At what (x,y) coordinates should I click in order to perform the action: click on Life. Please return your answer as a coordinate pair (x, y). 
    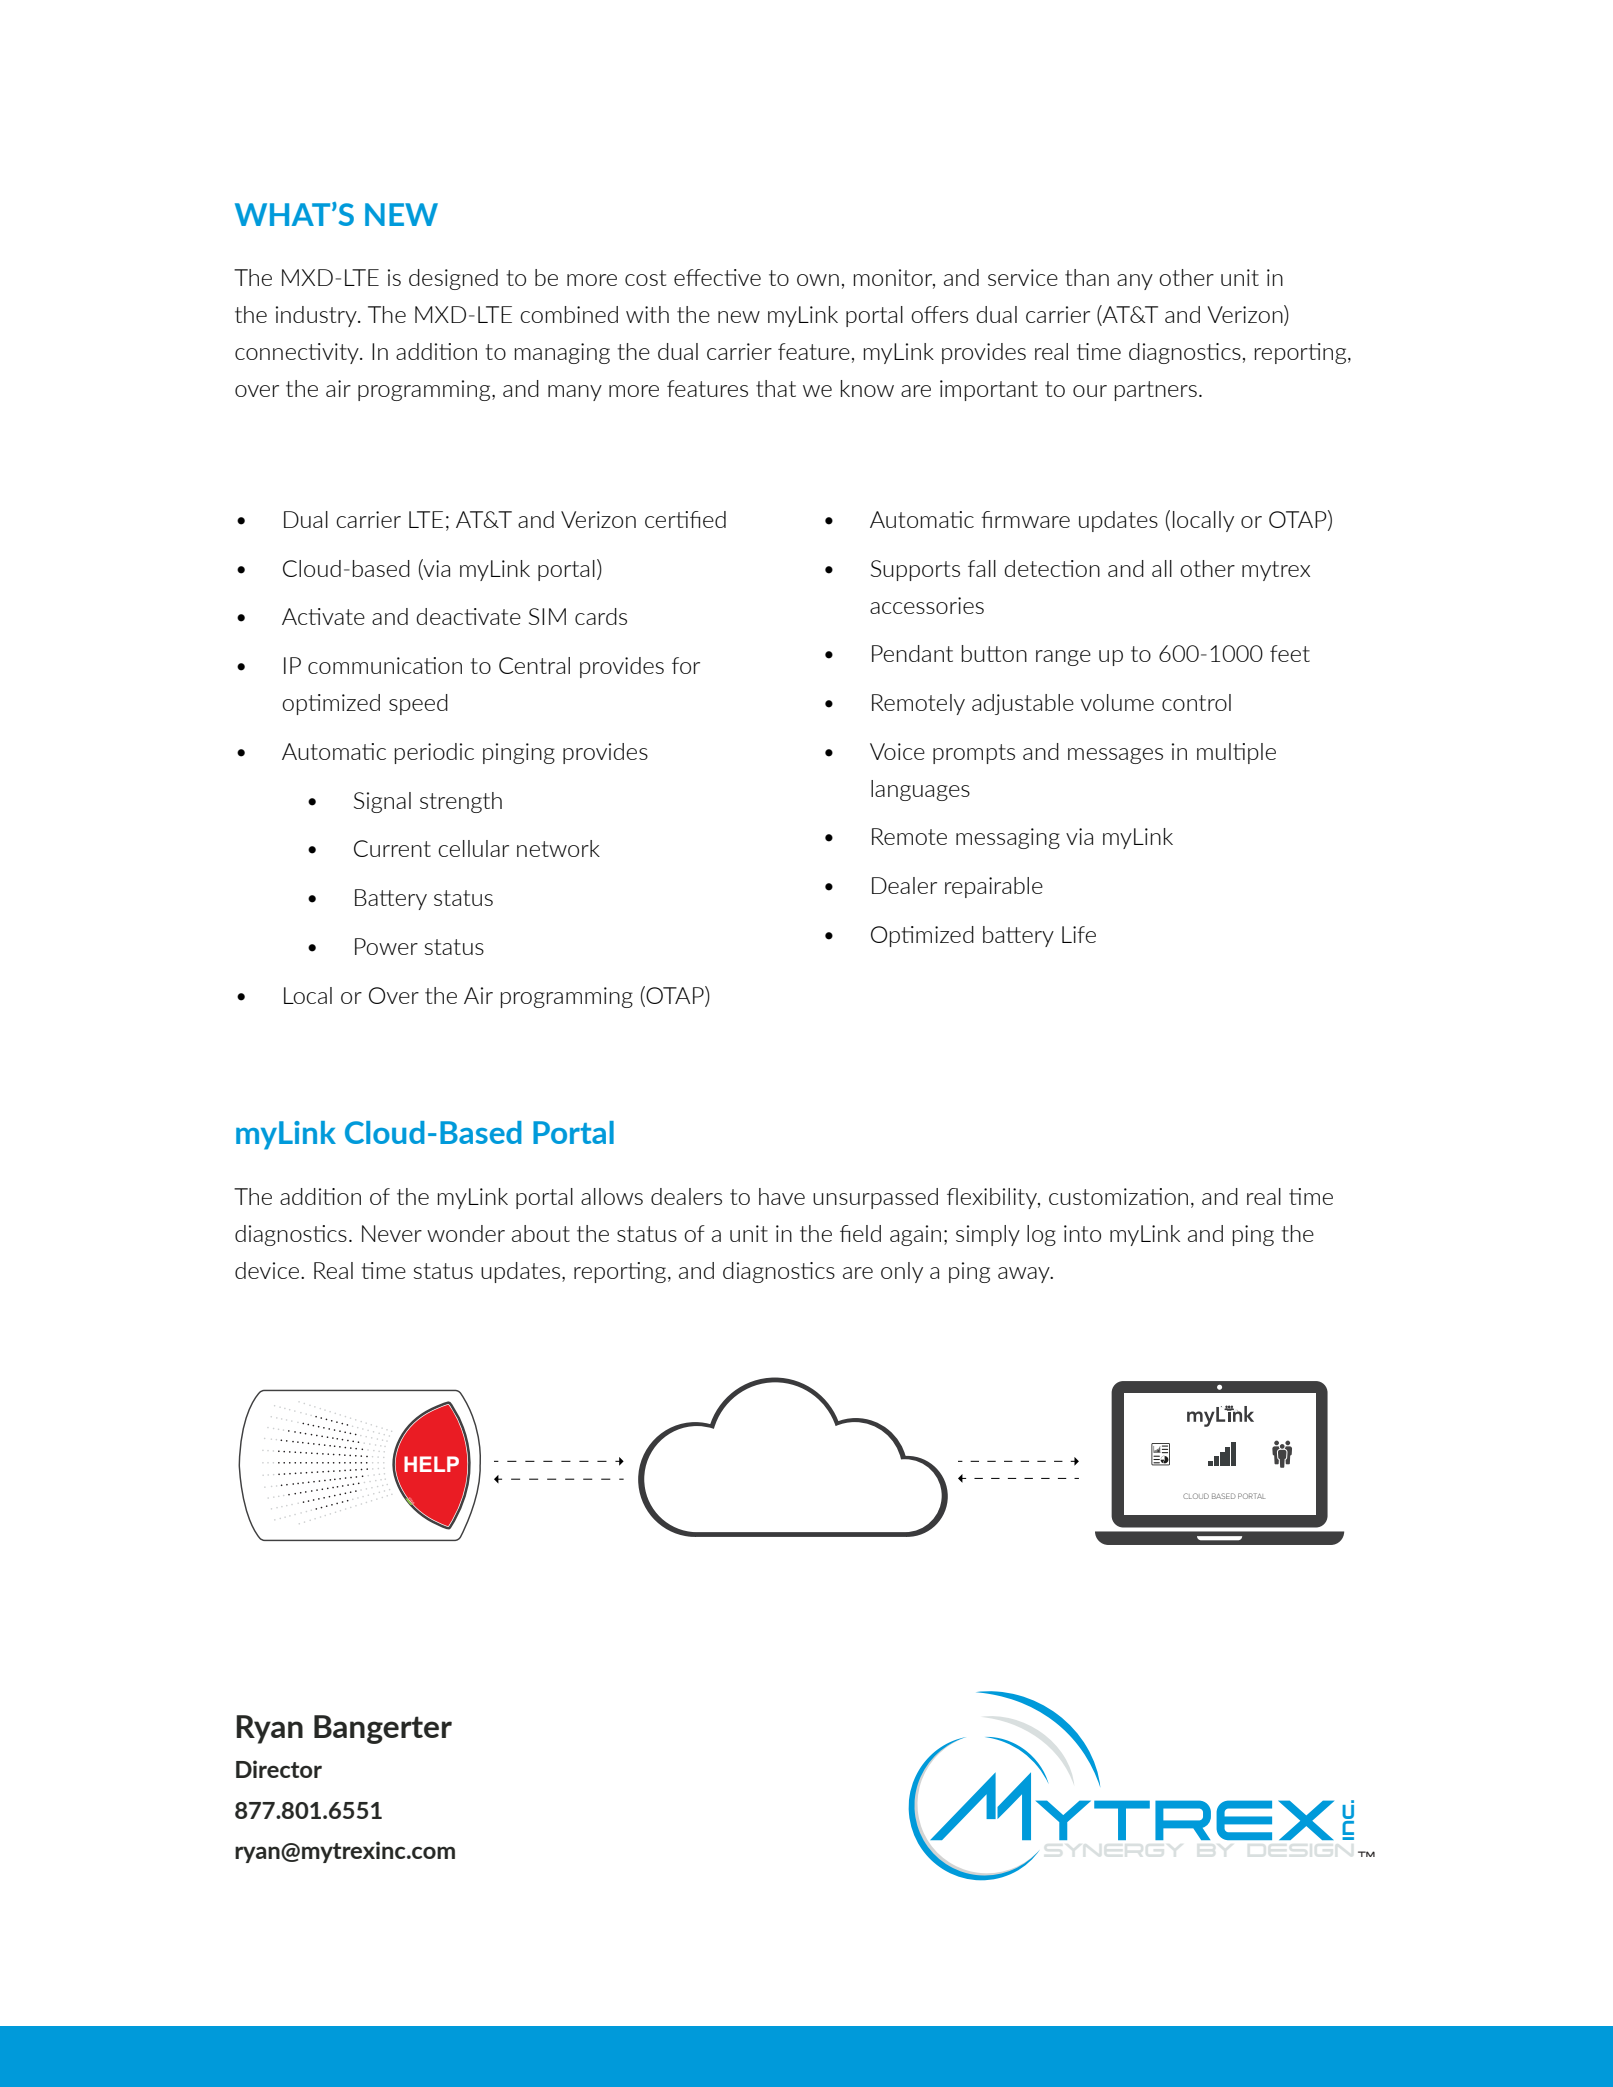
    Looking at the image, I should click on (1079, 934).
